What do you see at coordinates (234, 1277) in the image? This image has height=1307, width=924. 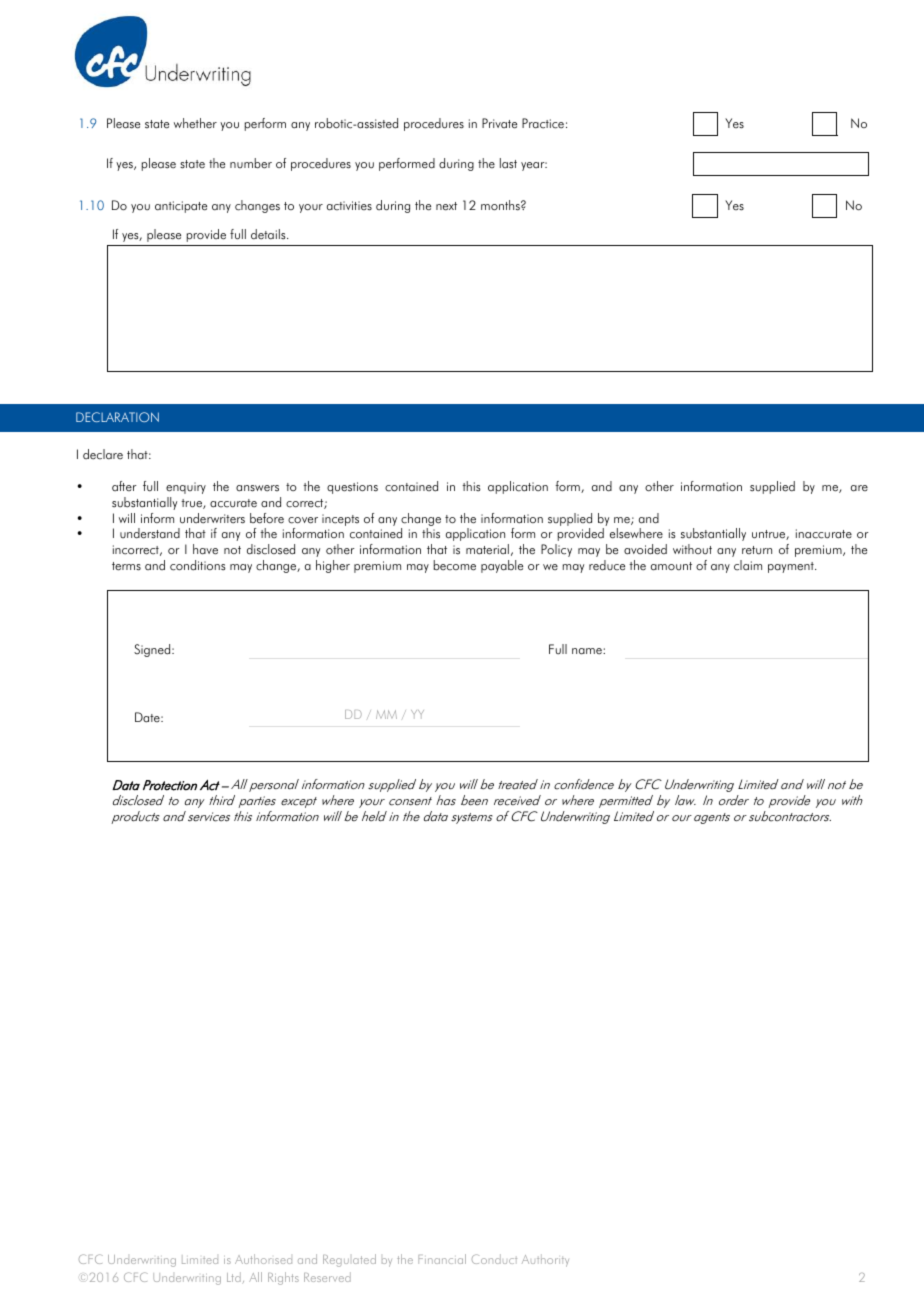 I see `Ltd` at bounding box center [234, 1277].
